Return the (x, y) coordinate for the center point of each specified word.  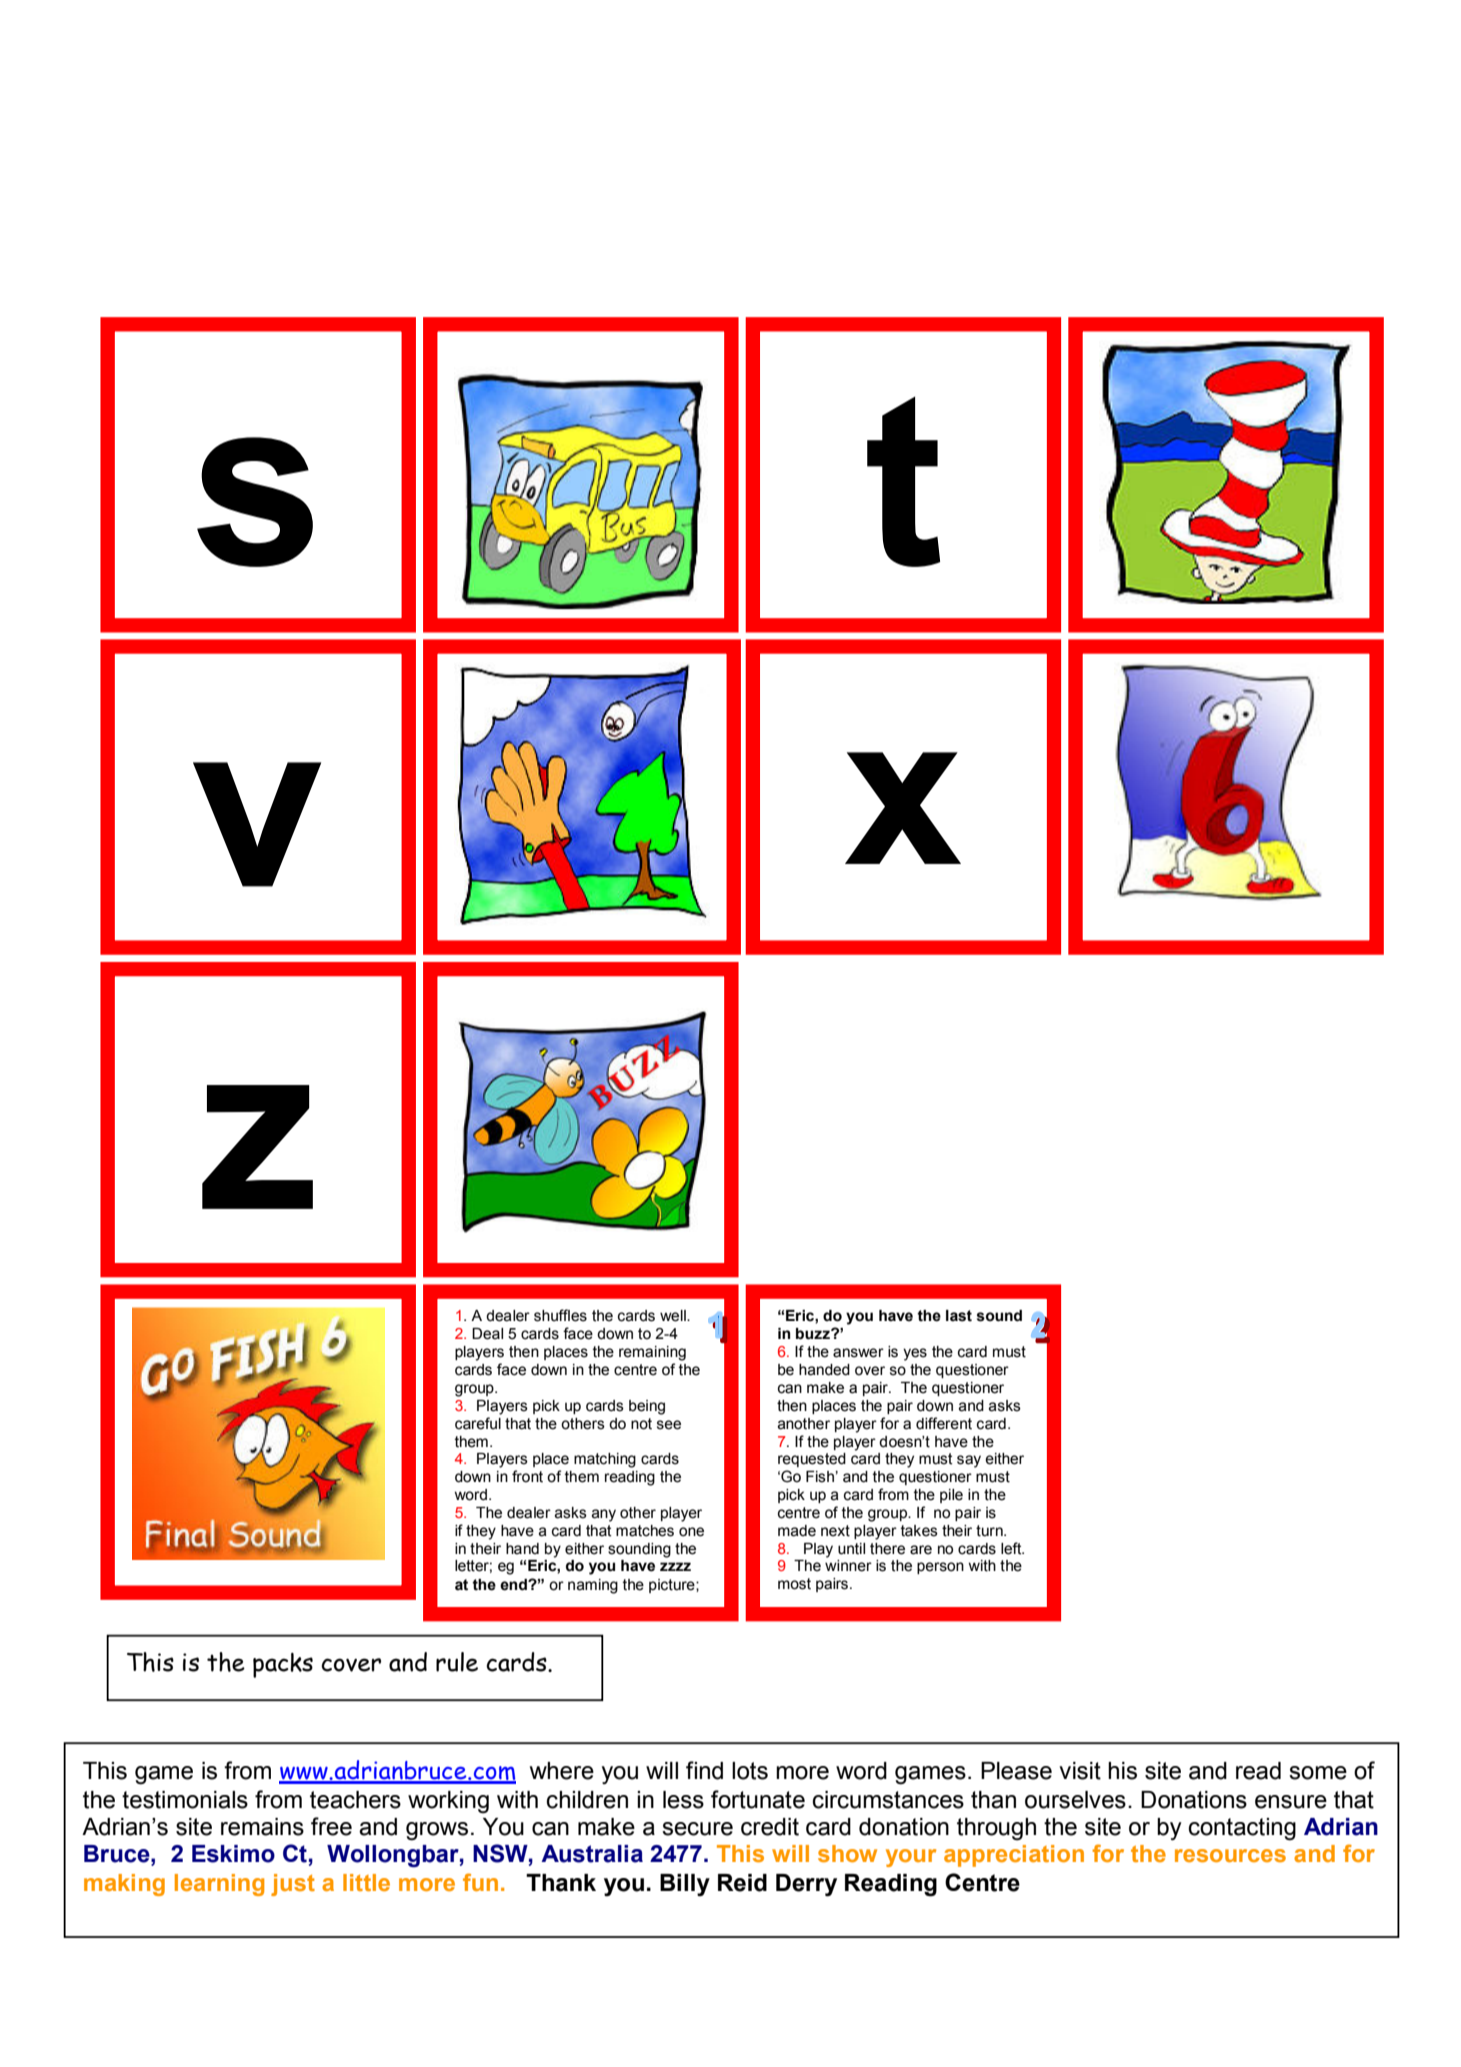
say (969, 1461)
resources (1230, 1855)
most (794, 1584)
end (514, 1585)
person (940, 1568)
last (959, 1316)
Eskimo (233, 1854)
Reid (742, 1883)
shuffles (560, 1315)
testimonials (185, 1800)
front (527, 1476)
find (704, 1770)
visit (1080, 1771)
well (674, 1316)
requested (812, 1460)
